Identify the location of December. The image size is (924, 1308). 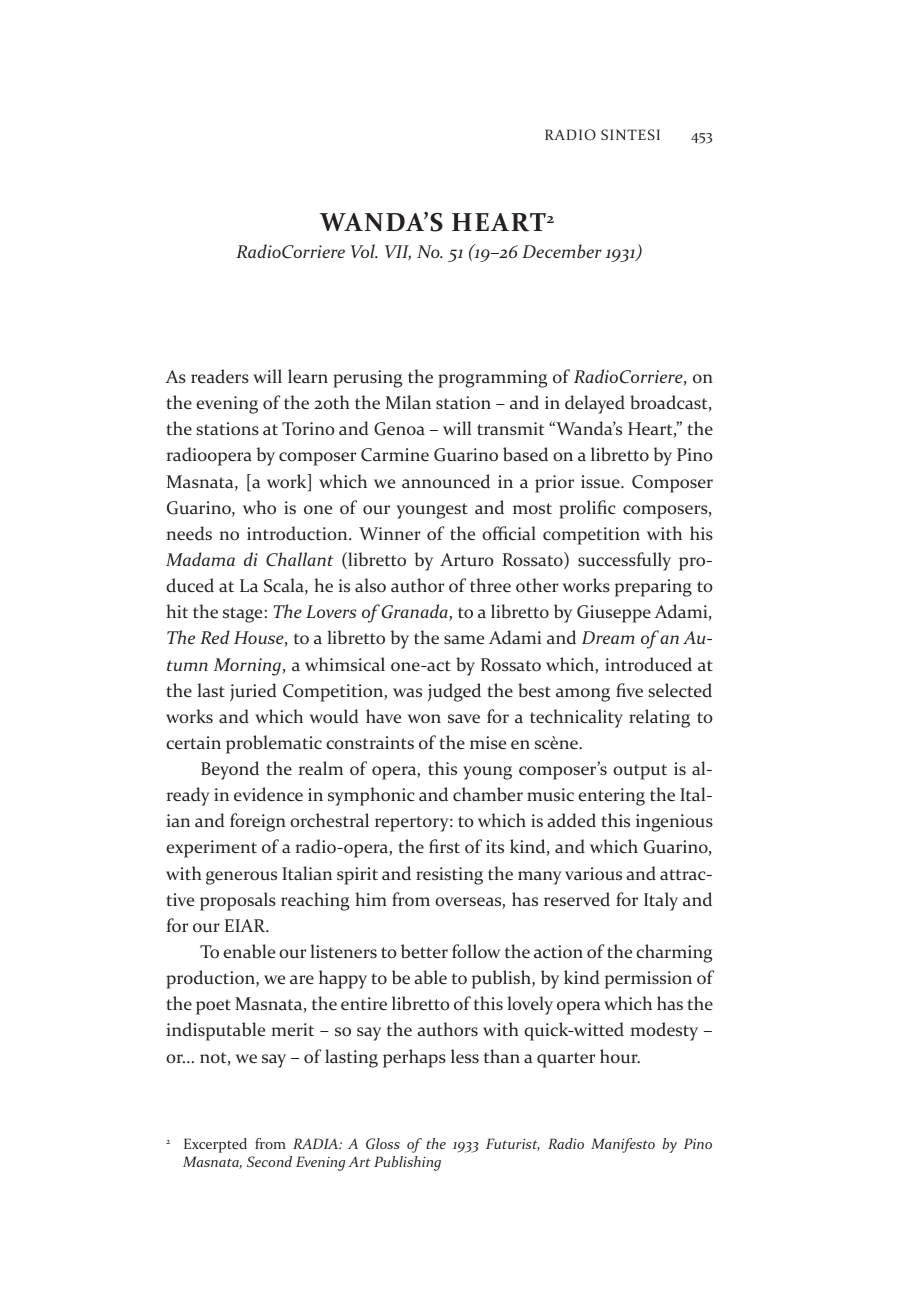
(562, 251).
